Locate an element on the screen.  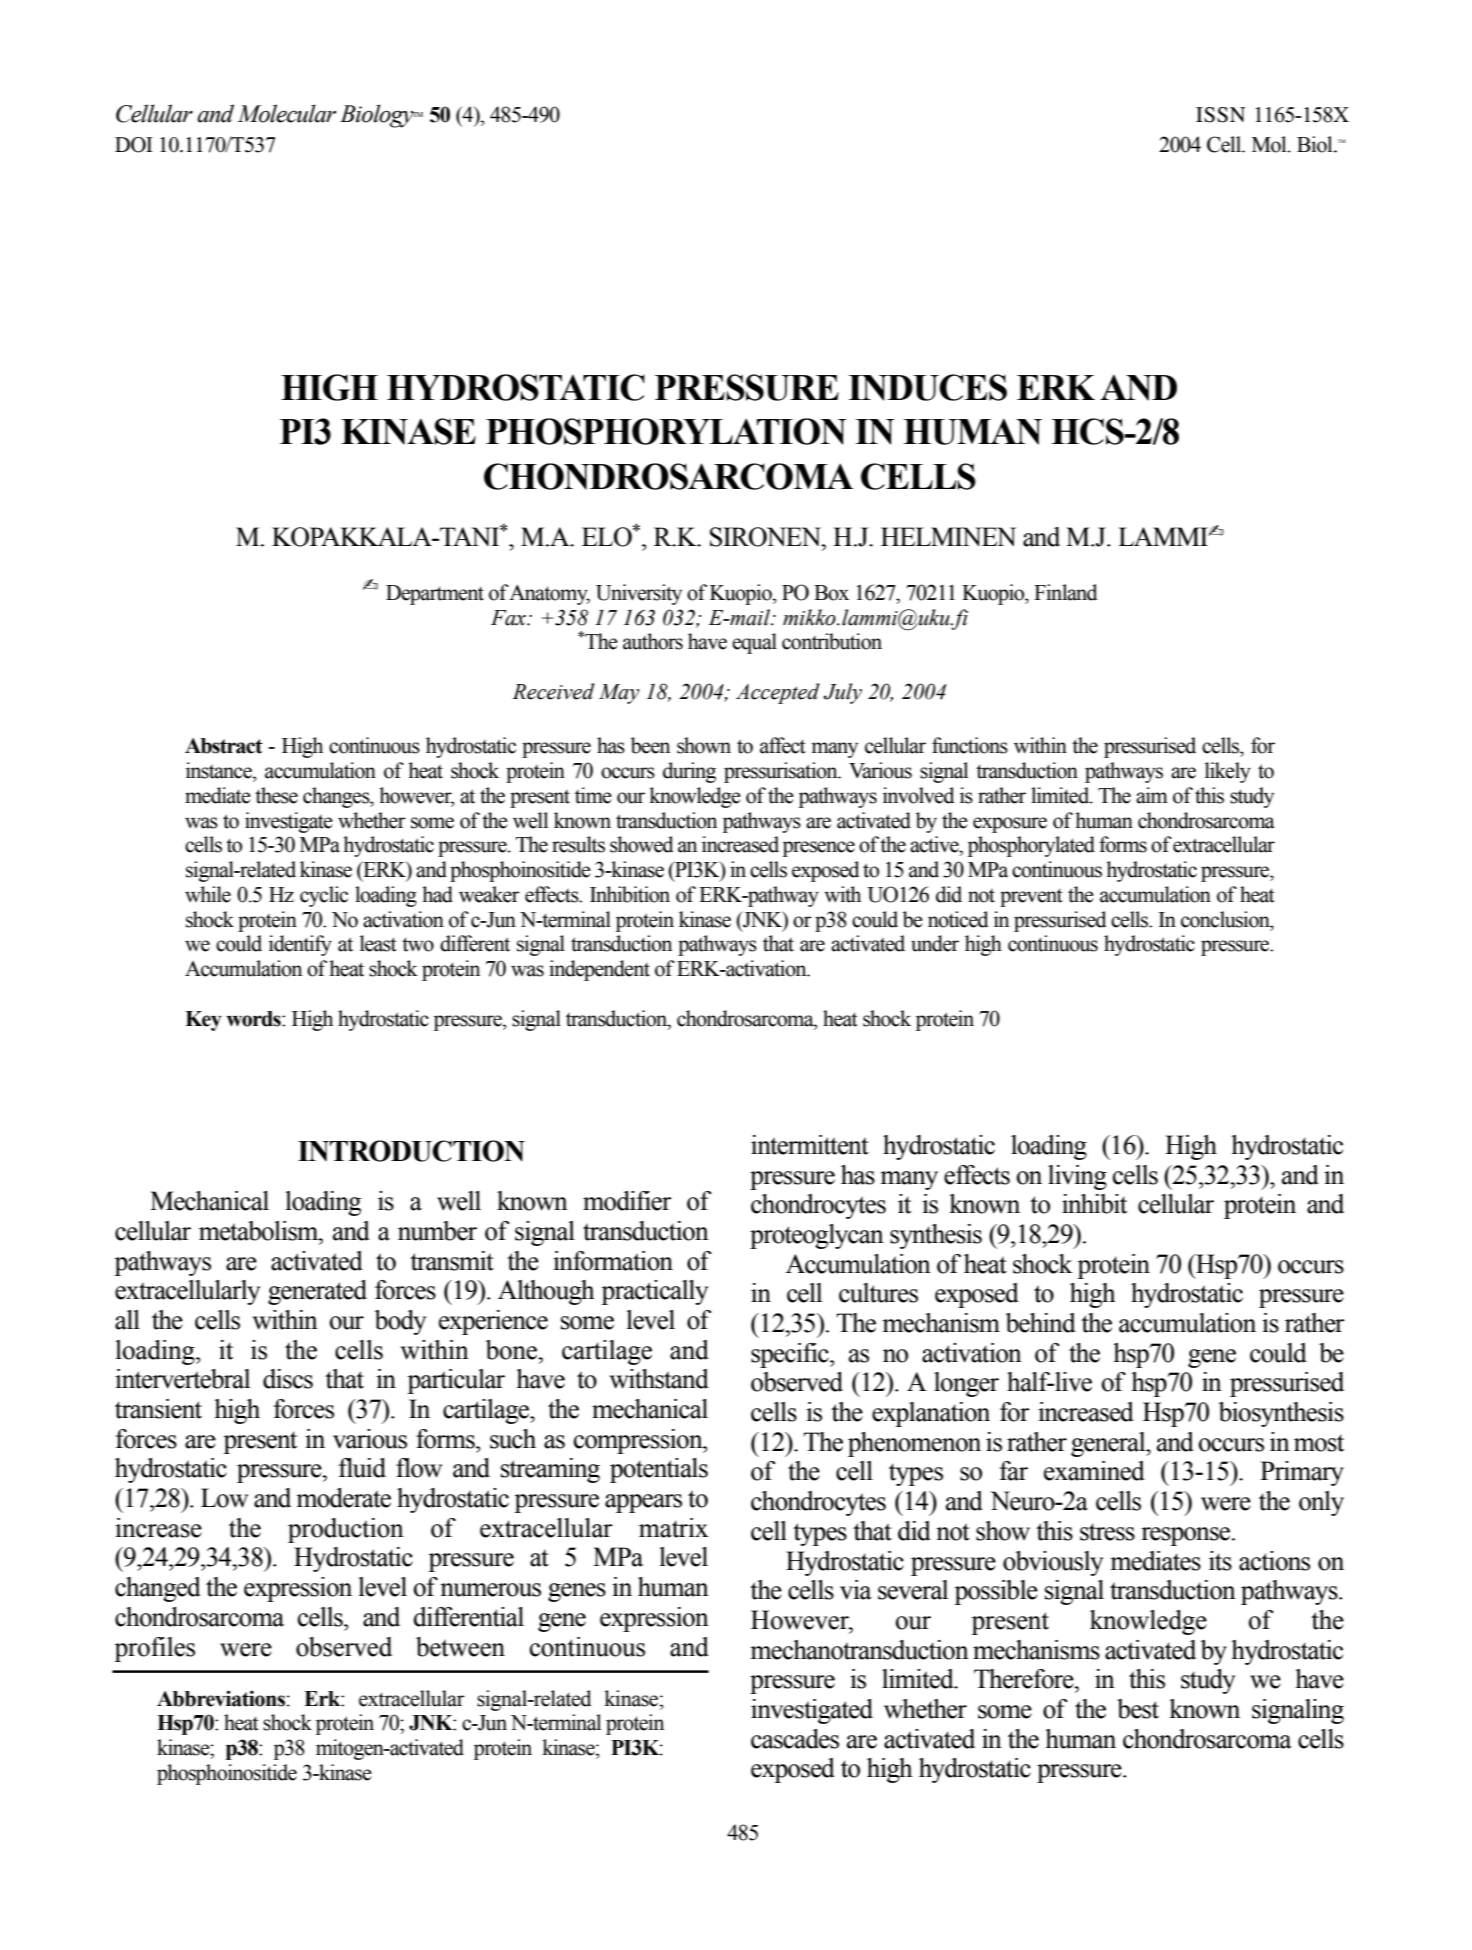
best is located at coordinates (1138, 1709).
